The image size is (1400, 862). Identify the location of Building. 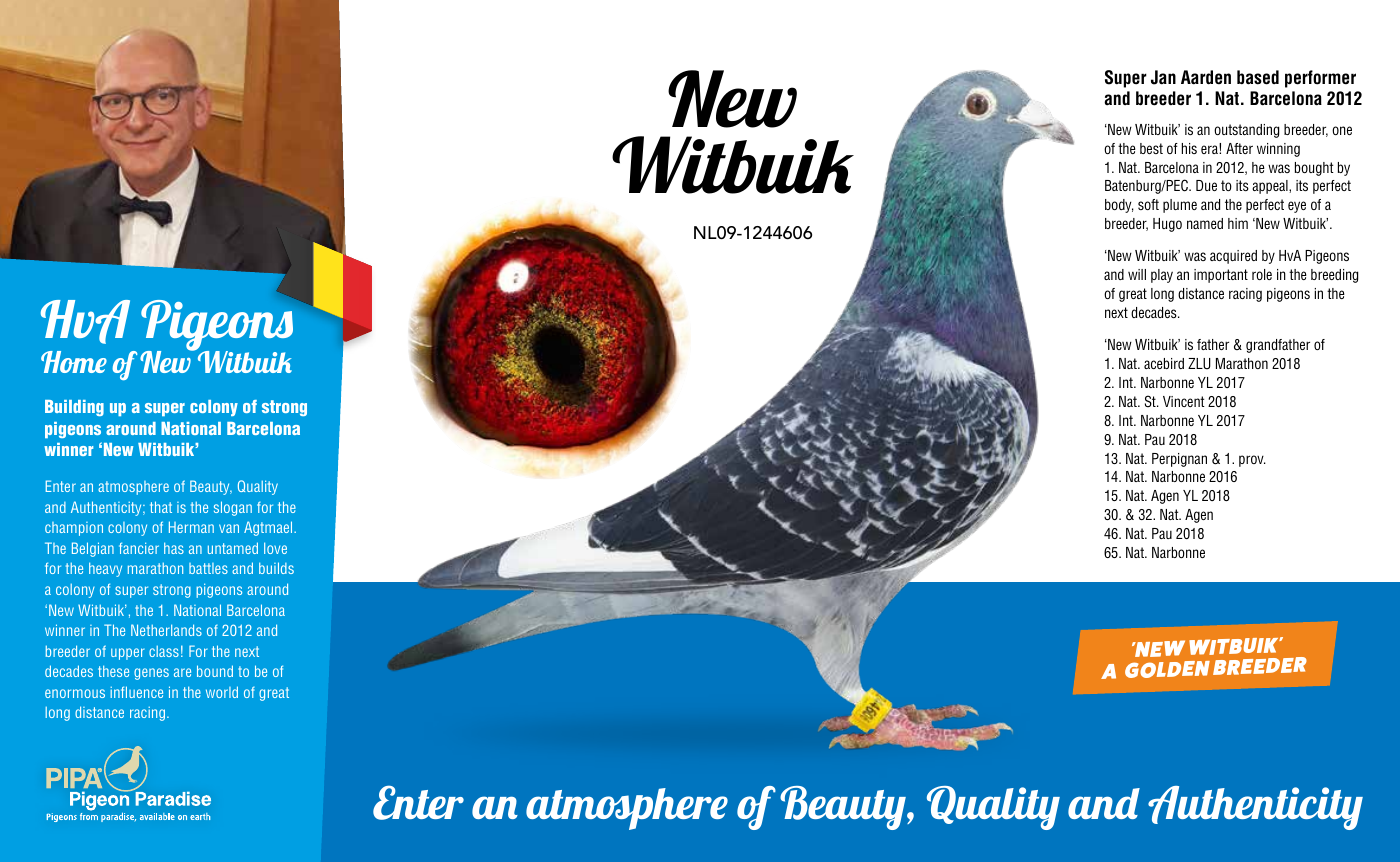
(74, 408).
